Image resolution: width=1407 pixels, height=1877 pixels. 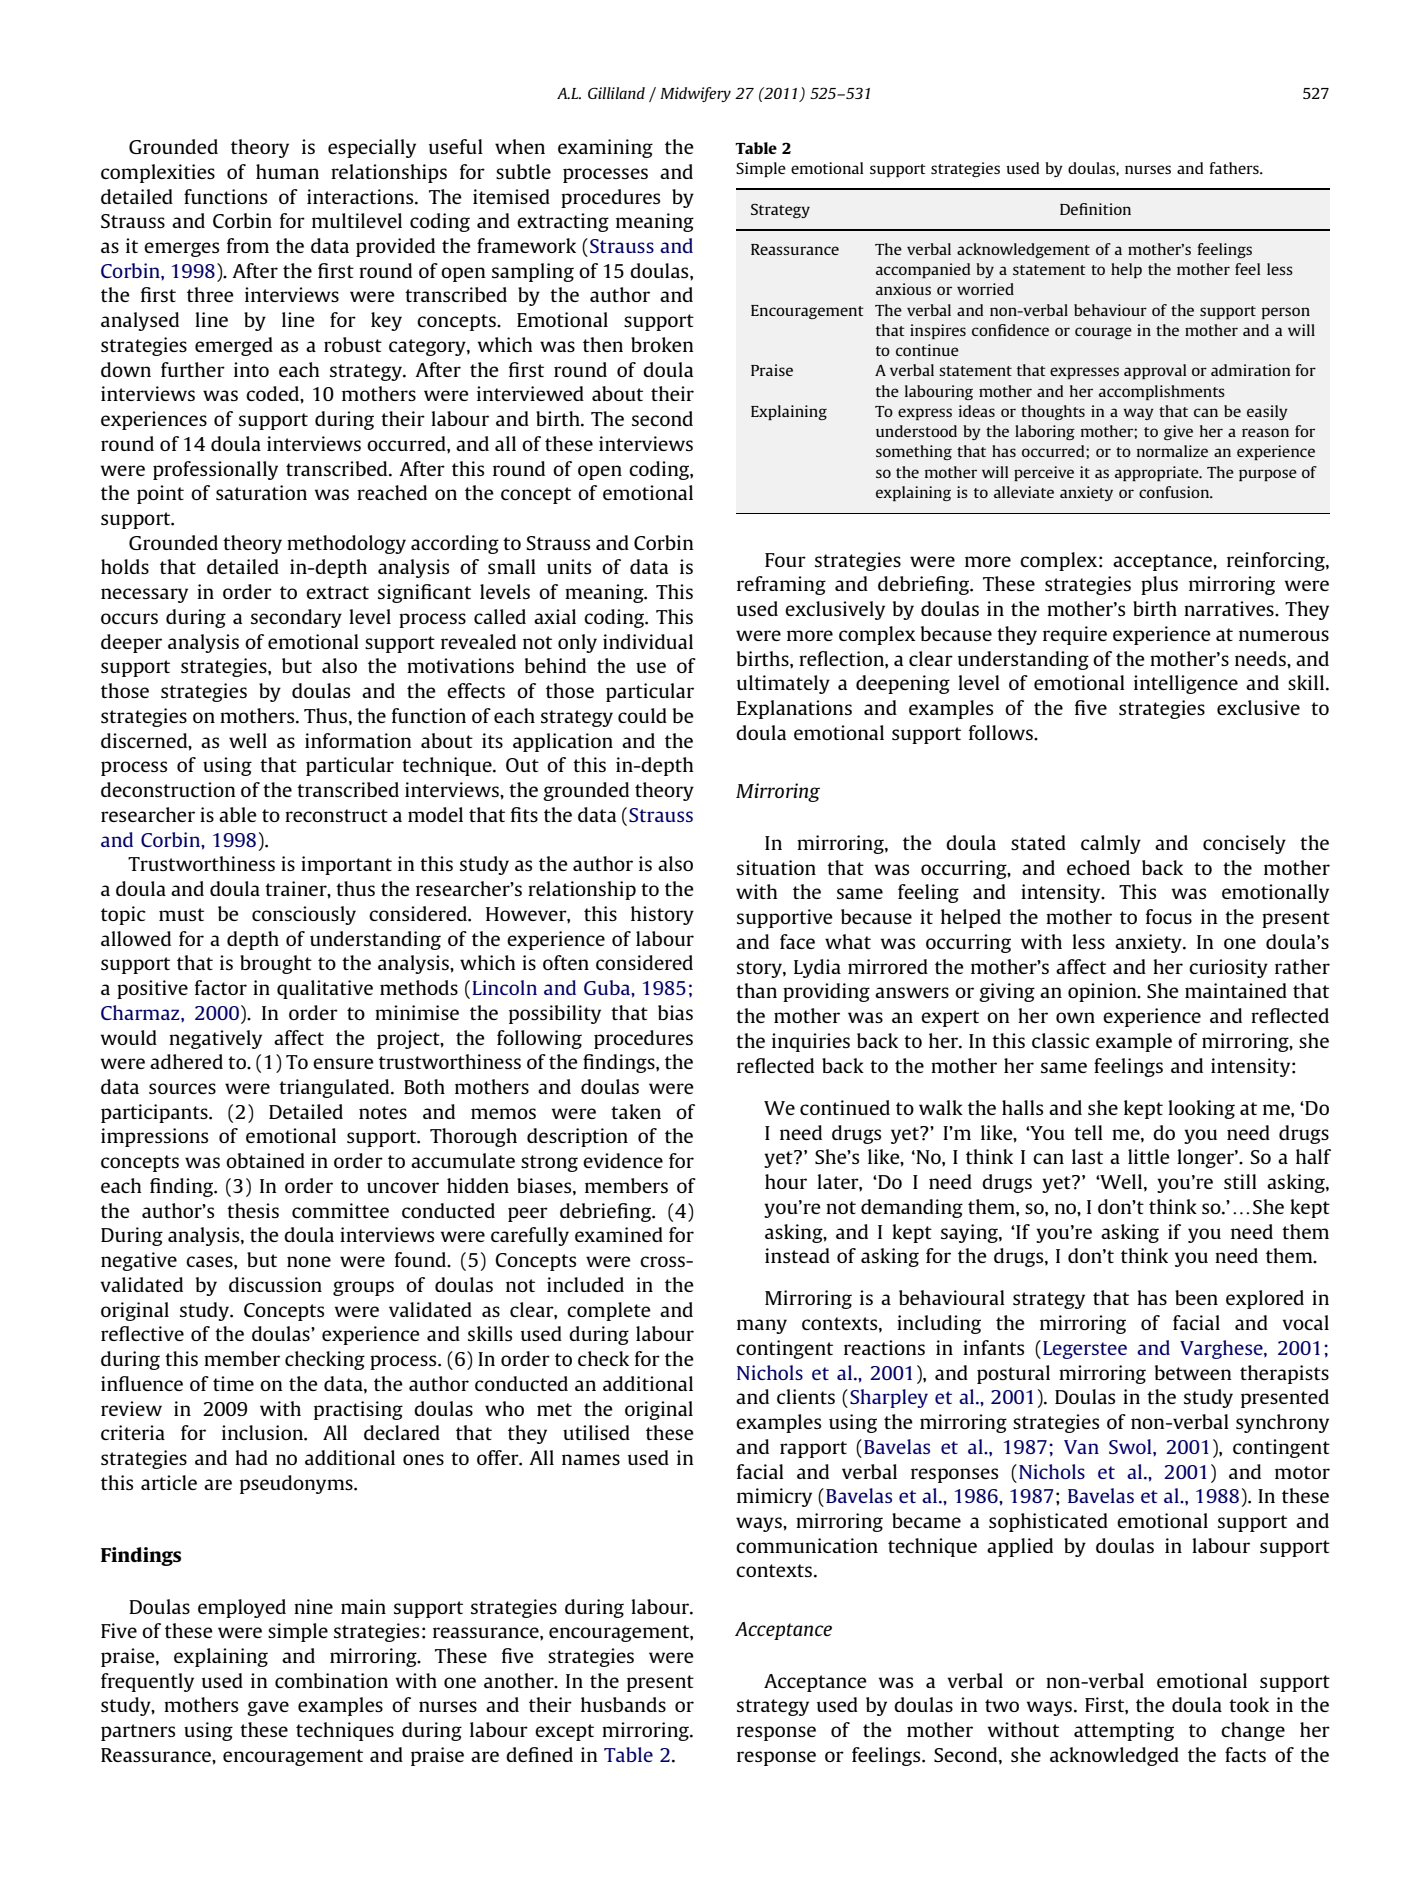 What do you see at coordinates (1235, 168) in the page?
I see `fathers` at bounding box center [1235, 168].
